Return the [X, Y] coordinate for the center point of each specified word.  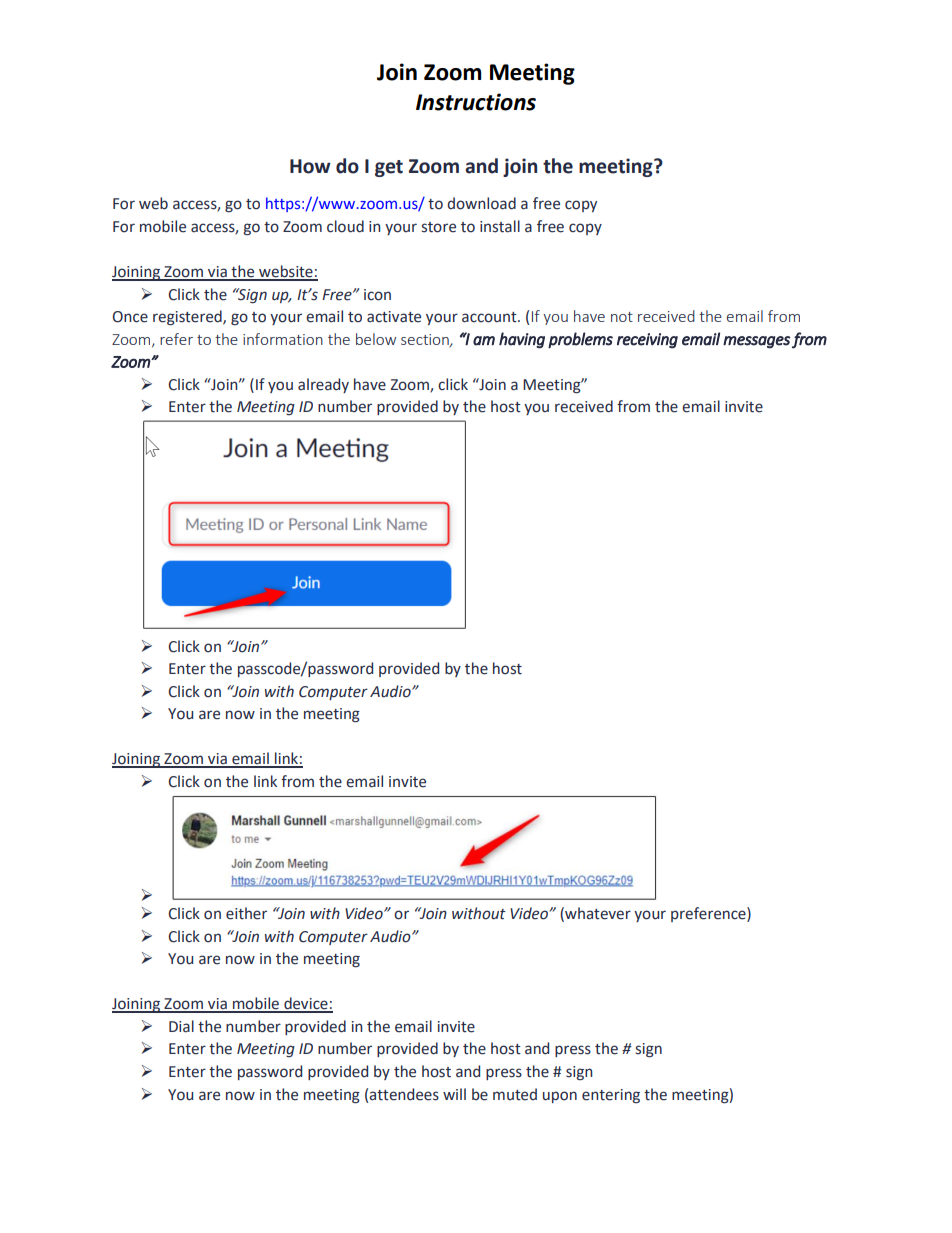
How [310, 166]
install [500, 226]
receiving [647, 341]
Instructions [476, 102]
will [454, 1094]
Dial [181, 1026]
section [426, 340]
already [323, 385]
